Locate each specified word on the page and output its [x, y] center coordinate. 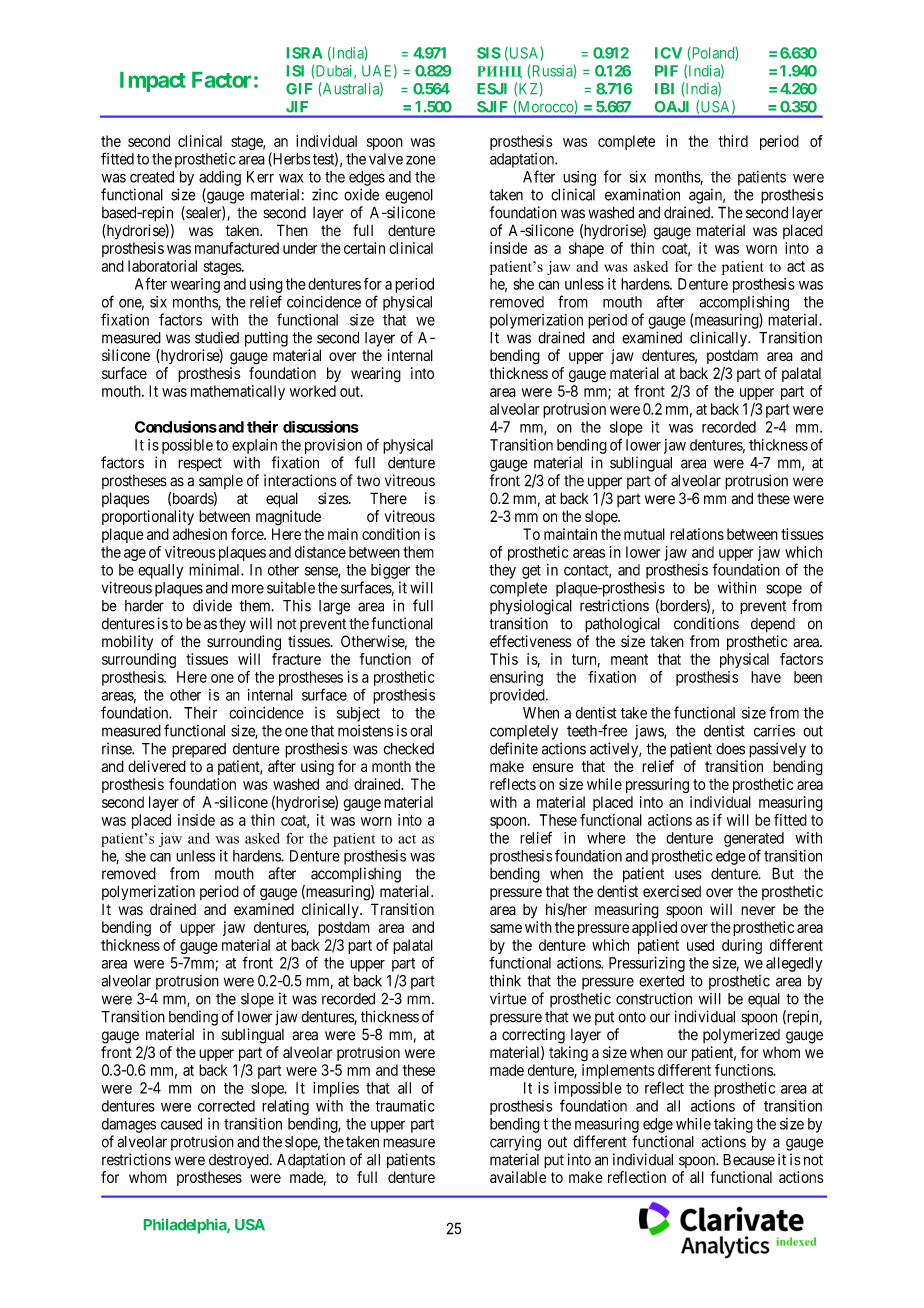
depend [773, 625]
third [733, 141]
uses [688, 875]
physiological [531, 607]
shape [586, 249]
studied [217, 337]
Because [749, 1160]
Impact [153, 82]
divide [212, 605]
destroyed [240, 1161]
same [506, 928]
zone [421, 160]
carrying [515, 1143]
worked [313, 391]
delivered [157, 766]
